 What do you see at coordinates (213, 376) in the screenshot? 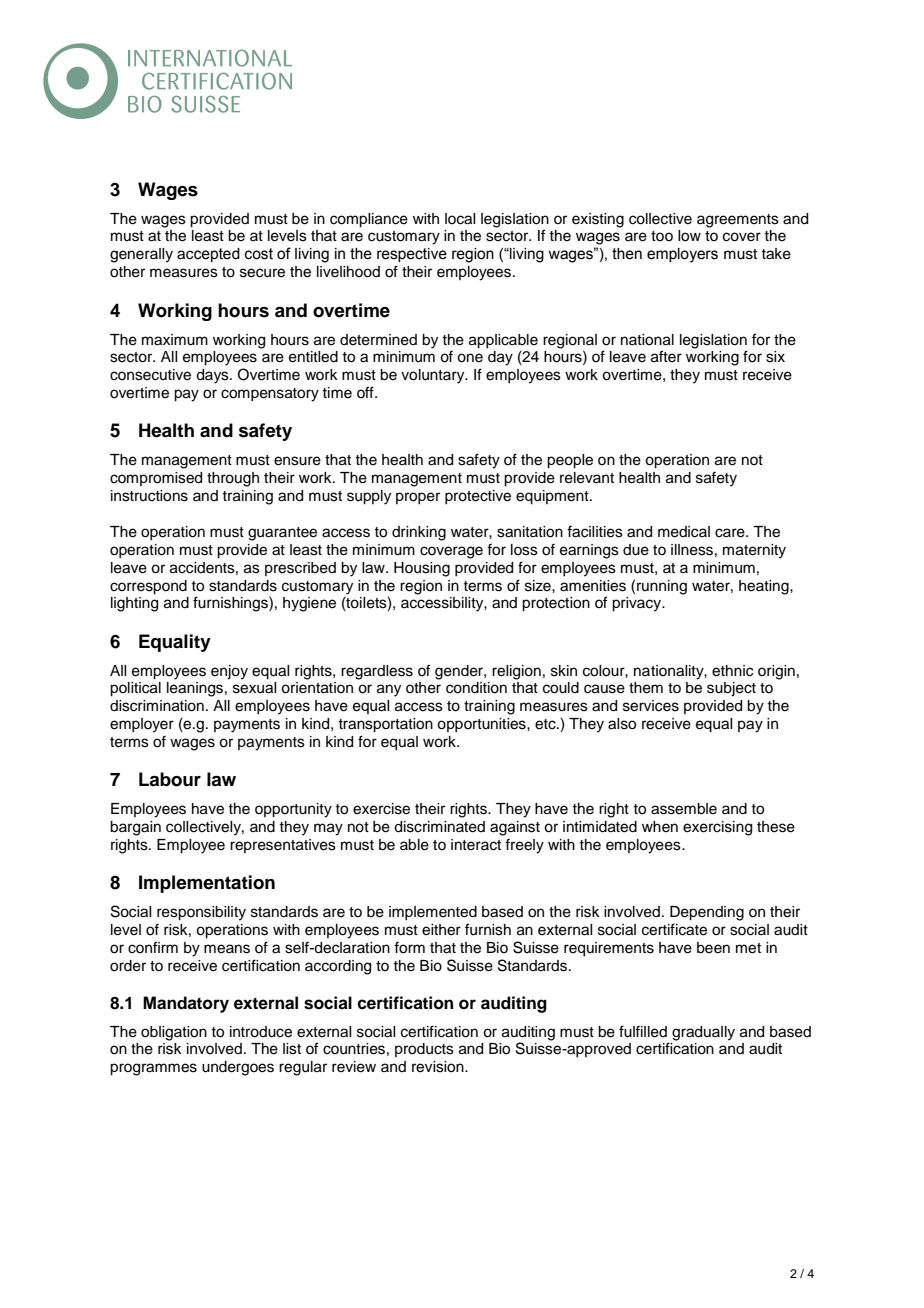
I see `days` at bounding box center [213, 376].
